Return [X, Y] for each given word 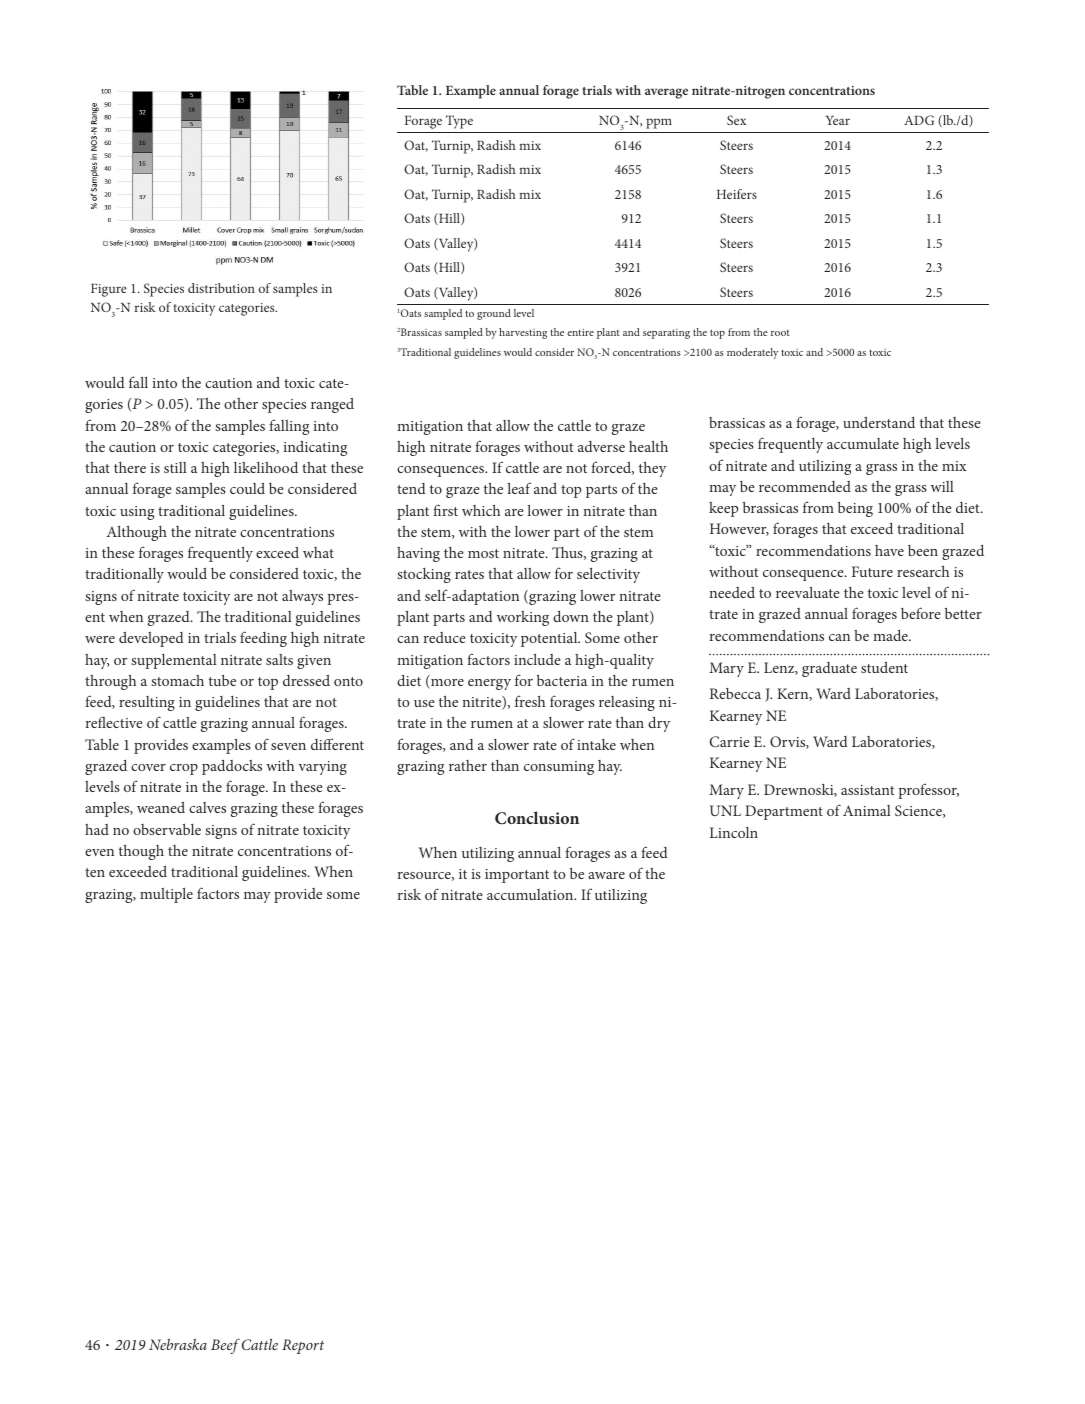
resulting [147, 703]
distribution [221, 288]
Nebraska [178, 1344]
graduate [829, 669]
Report [303, 1346]
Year [838, 120]
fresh [530, 701]
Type [459, 122]
